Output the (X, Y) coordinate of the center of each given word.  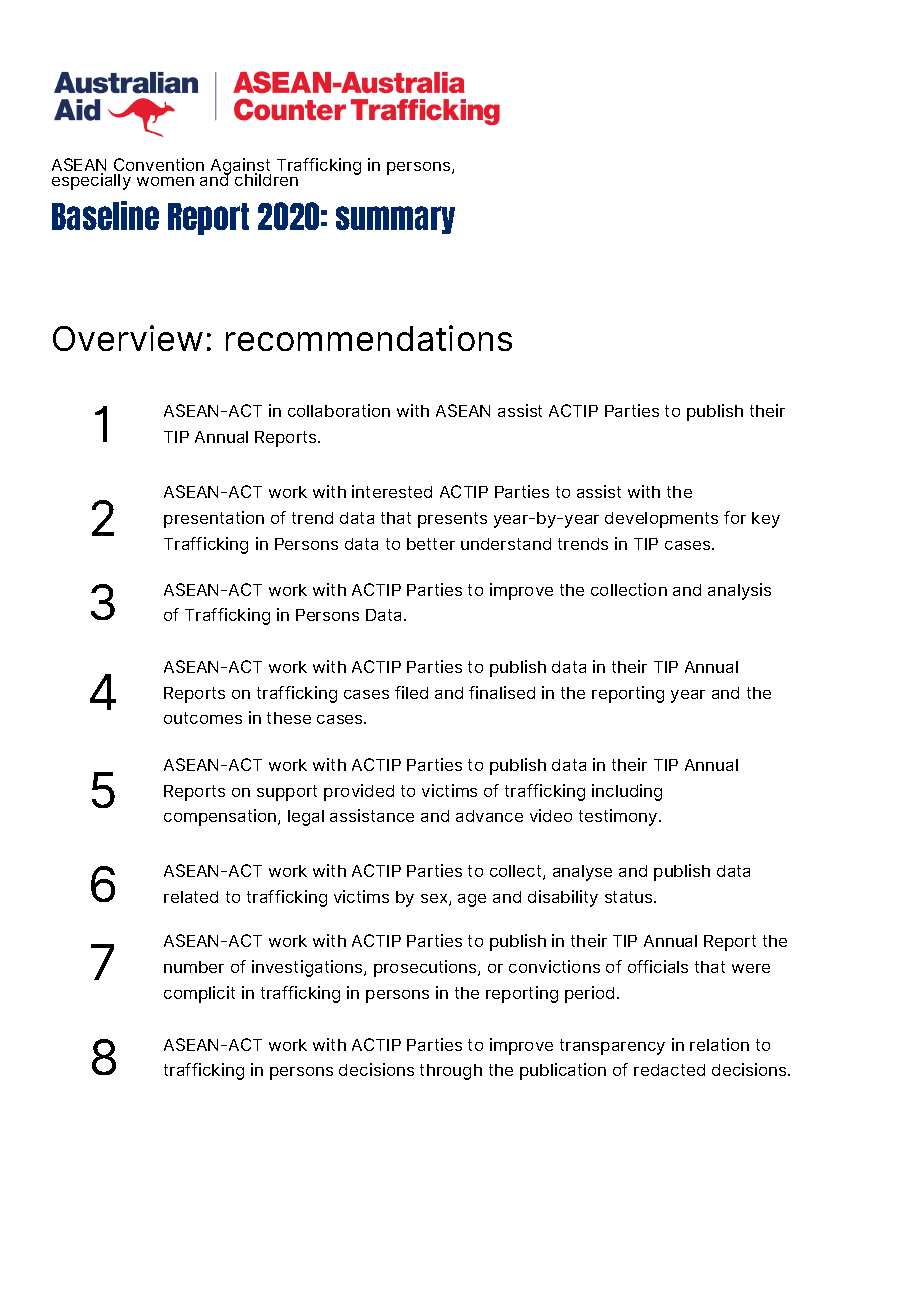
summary (395, 220)
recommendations (369, 338)
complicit (199, 994)
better (431, 544)
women (165, 181)
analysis (739, 591)
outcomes (203, 718)
